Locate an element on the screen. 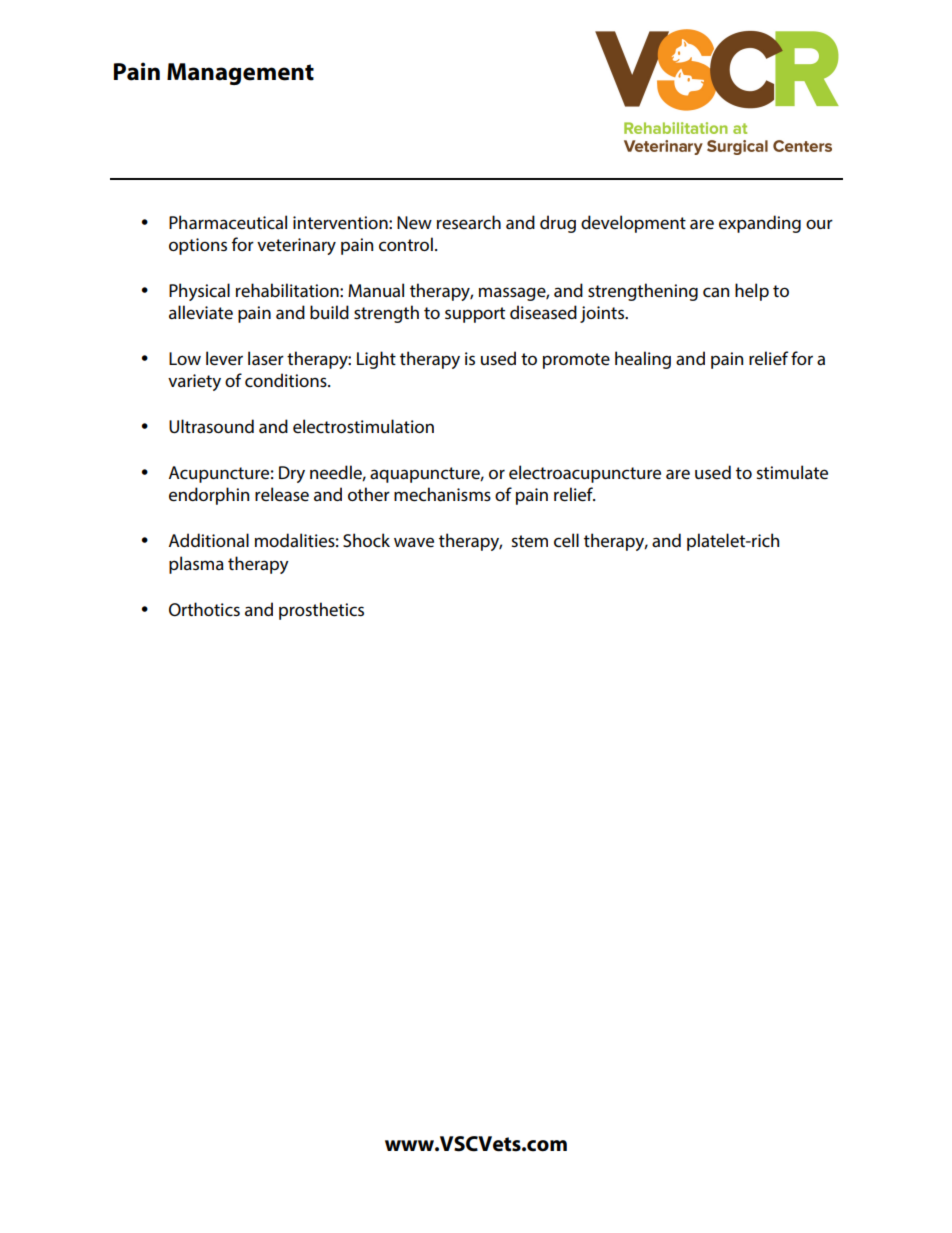 The image size is (952, 1233). support is located at coordinates (475, 315).
